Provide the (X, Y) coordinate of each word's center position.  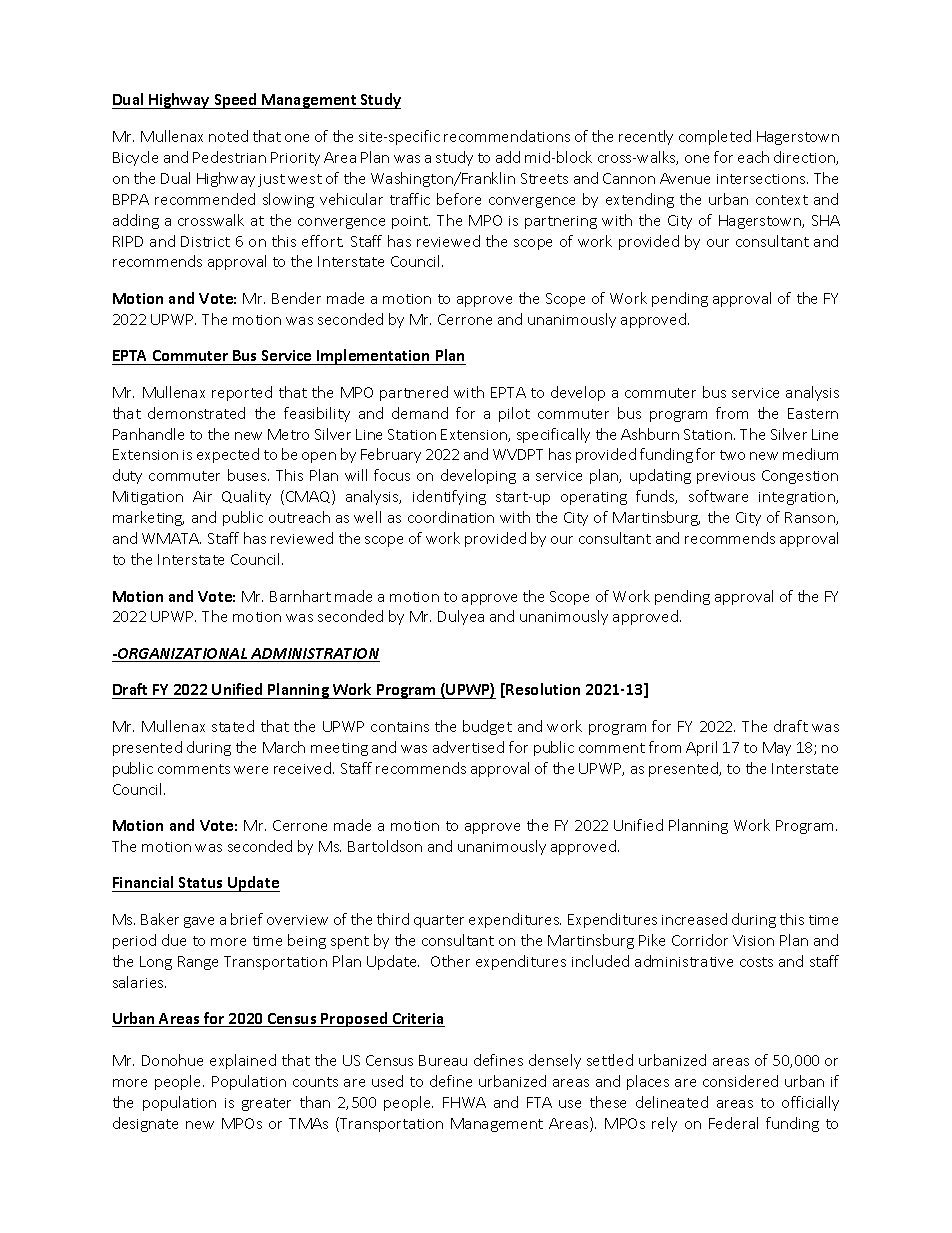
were (251, 770)
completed (715, 137)
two (732, 455)
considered (740, 1081)
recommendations (507, 136)
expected (228, 455)
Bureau (443, 1060)
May (777, 749)
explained (243, 1061)
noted (228, 136)
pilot (514, 414)
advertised (468, 747)
